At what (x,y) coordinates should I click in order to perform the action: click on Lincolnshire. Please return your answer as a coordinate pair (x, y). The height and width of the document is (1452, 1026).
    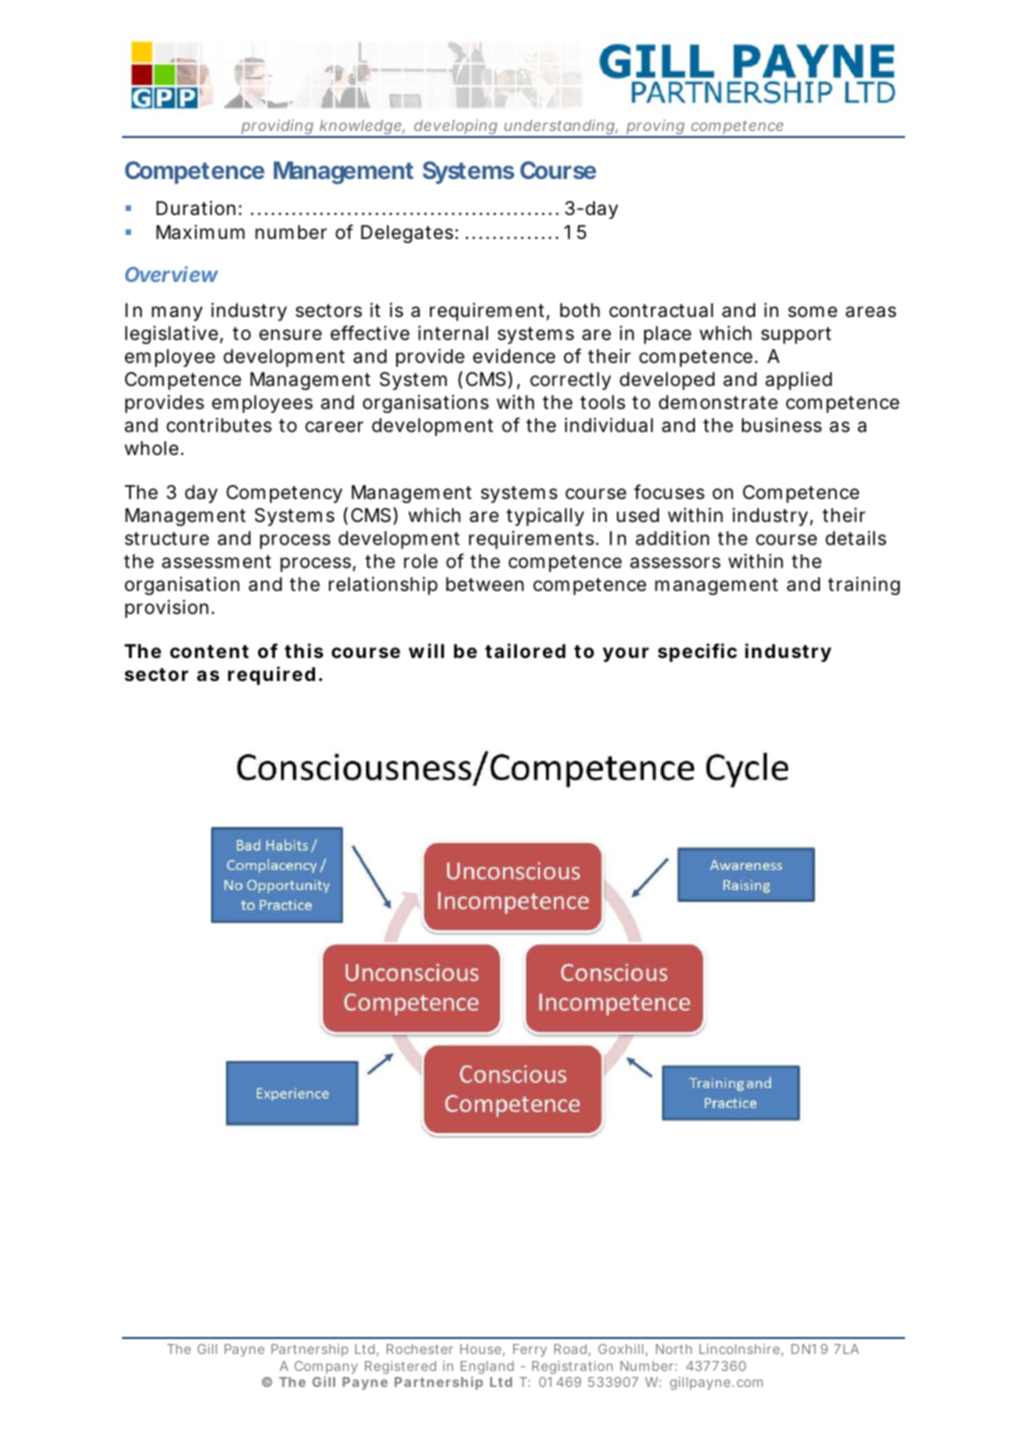
    Looking at the image, I should click on (740, 1350).
